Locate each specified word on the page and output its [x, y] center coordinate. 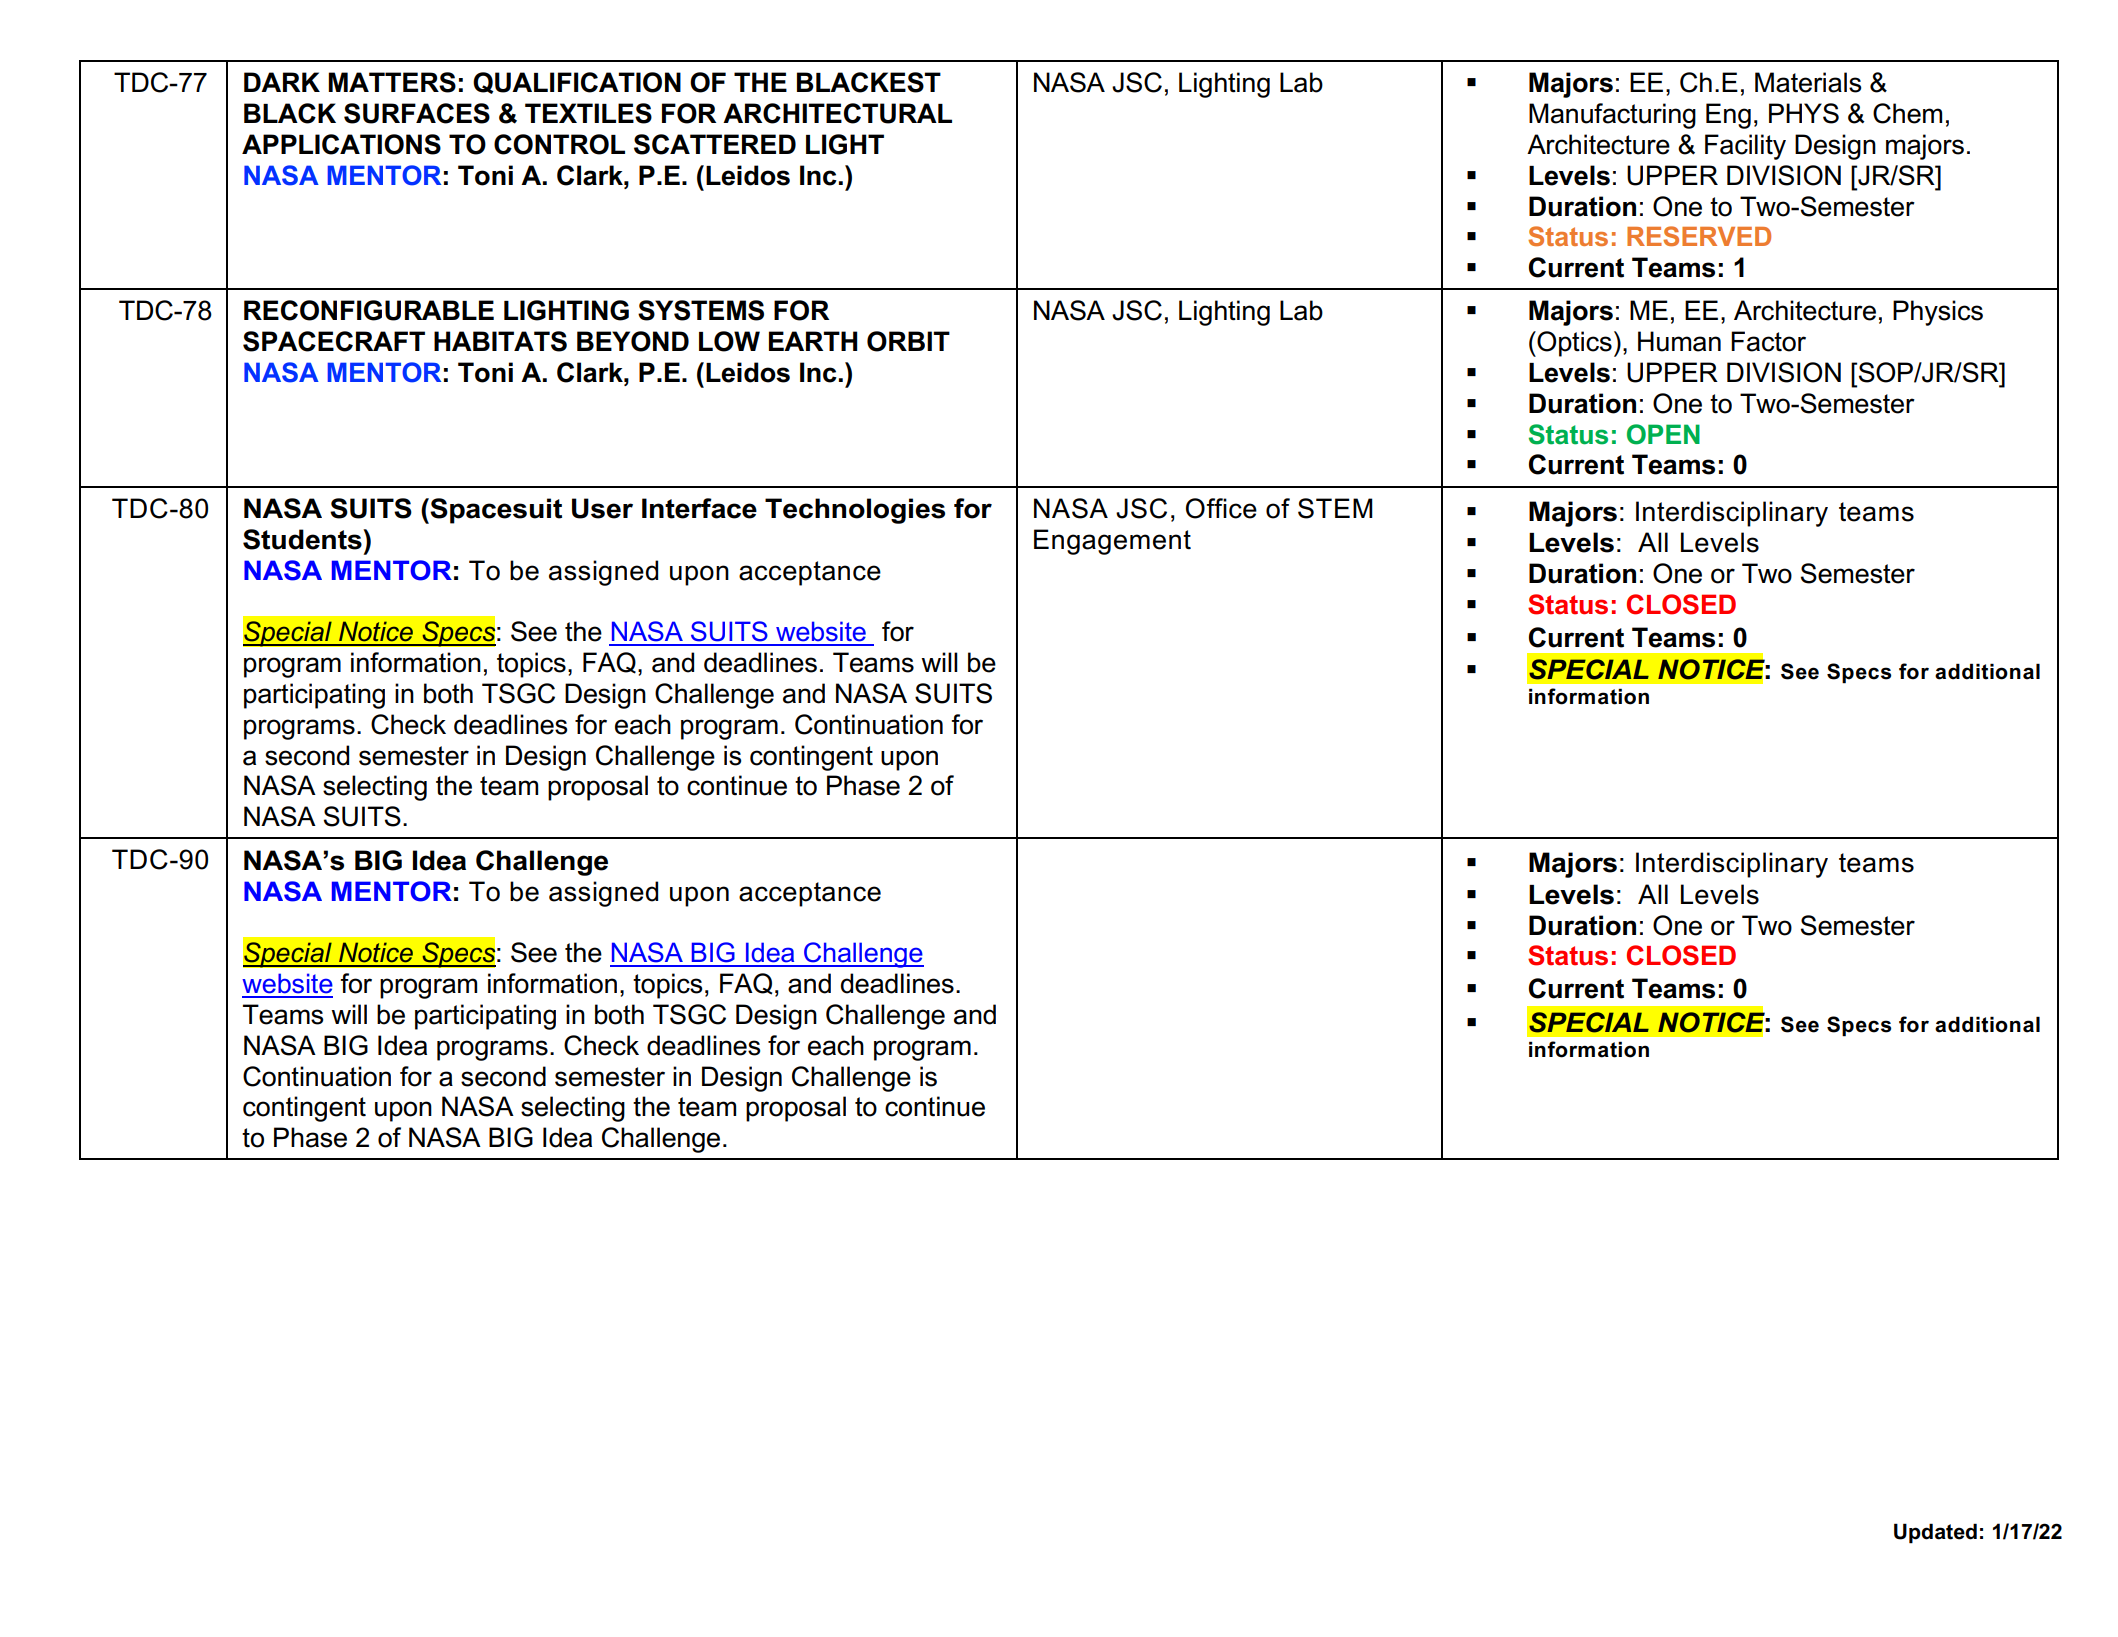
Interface [699, 508]
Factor [1768, 341]
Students [303, 539]
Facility [1745, 147]
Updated [1935, 1533]
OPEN [1663, 434]
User [602, 508]
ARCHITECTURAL [837, 113]
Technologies [855, 511]
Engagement [1112, 542]
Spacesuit [495, 511]
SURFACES [417, 113]
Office [1221, 508]
